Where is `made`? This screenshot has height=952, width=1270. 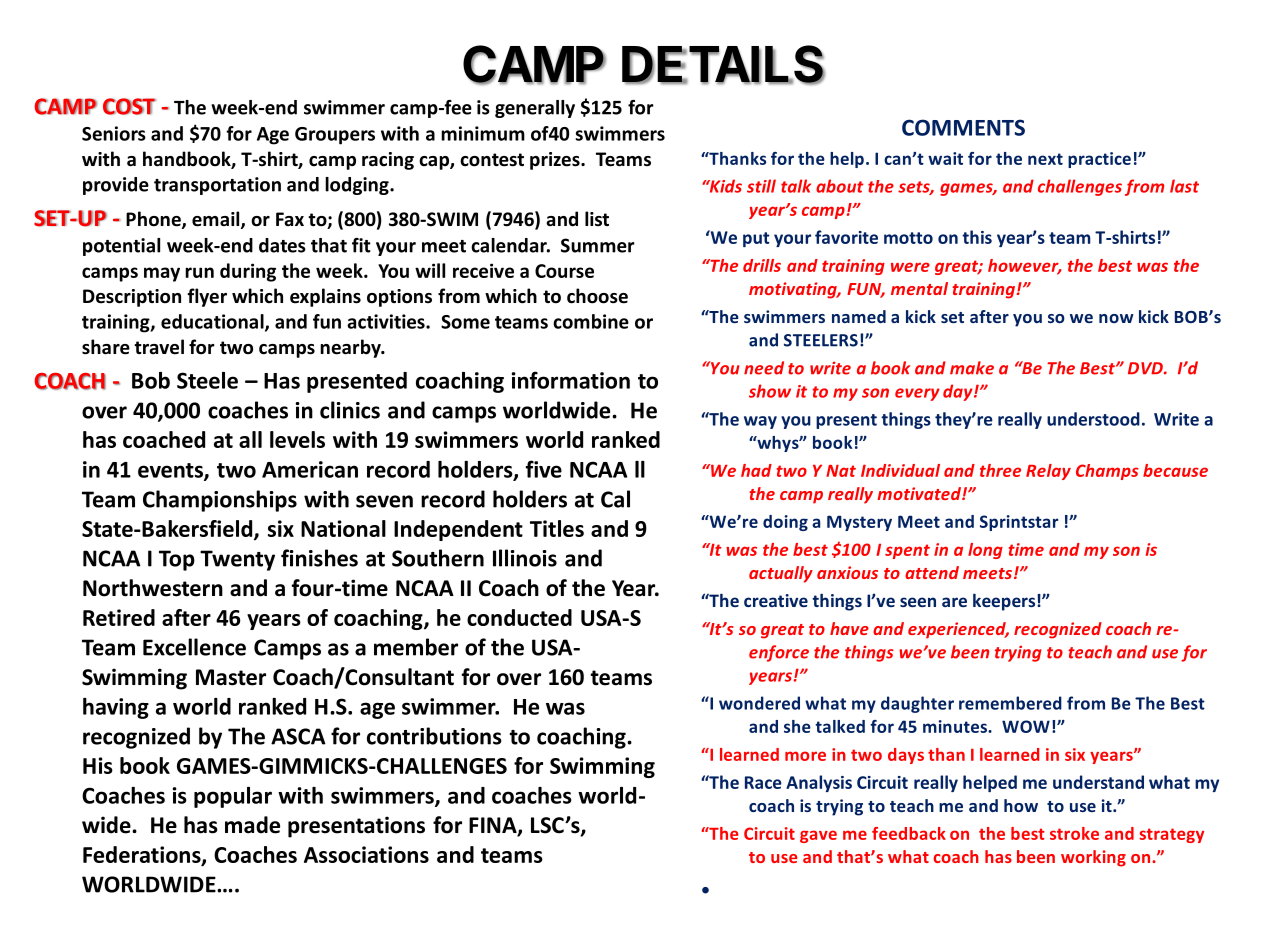 made is located at coordinates (252, 825).
